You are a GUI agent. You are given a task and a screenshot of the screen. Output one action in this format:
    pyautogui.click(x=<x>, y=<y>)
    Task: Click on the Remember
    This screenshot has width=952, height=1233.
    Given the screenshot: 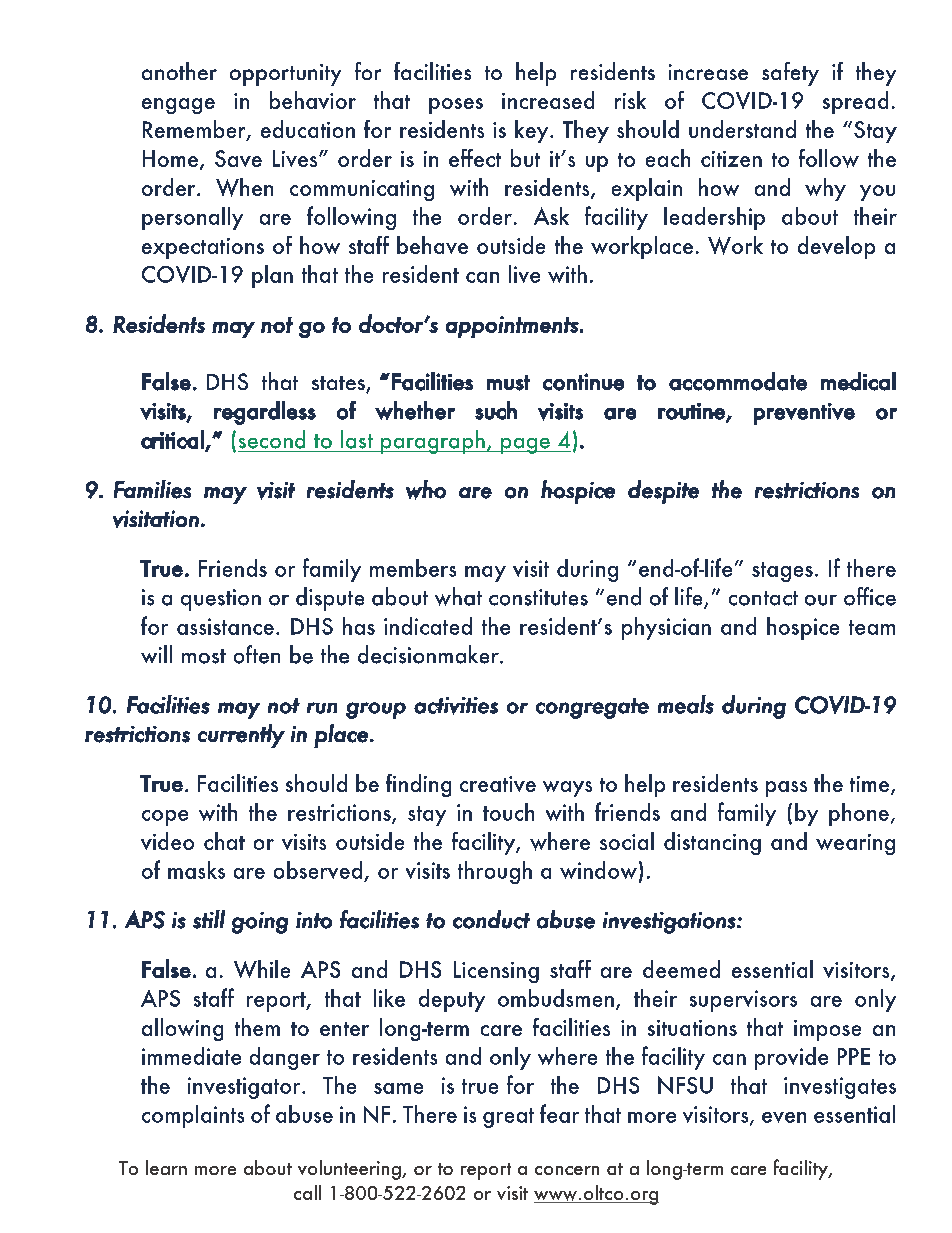 What is the action you would take?
    pyautogui.click(x=195, y=130)
